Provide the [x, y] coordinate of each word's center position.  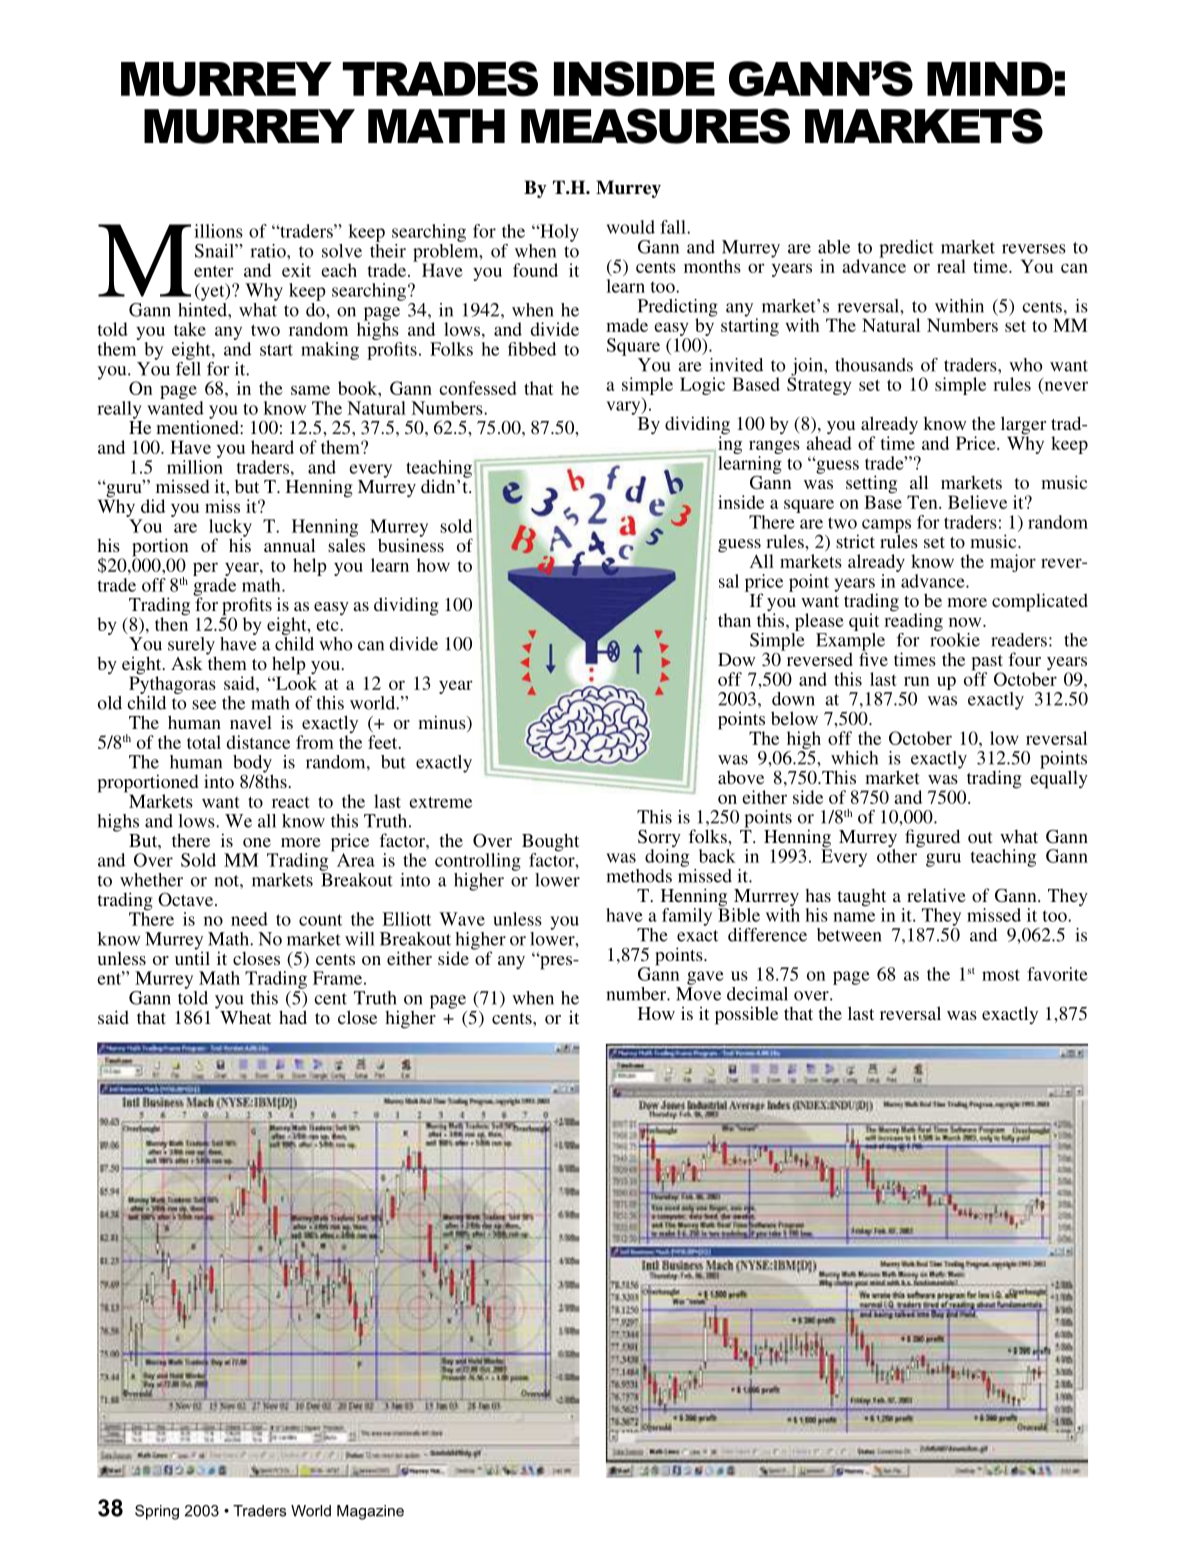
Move [698, 994]
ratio [269, 251]
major [1013, 563]
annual [289, 545]
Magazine [370, 1512]
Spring [157, 1512]
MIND [990, 79]
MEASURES [655, 126]
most [1001, 975]
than [734, 620]
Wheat [245, 1017]
